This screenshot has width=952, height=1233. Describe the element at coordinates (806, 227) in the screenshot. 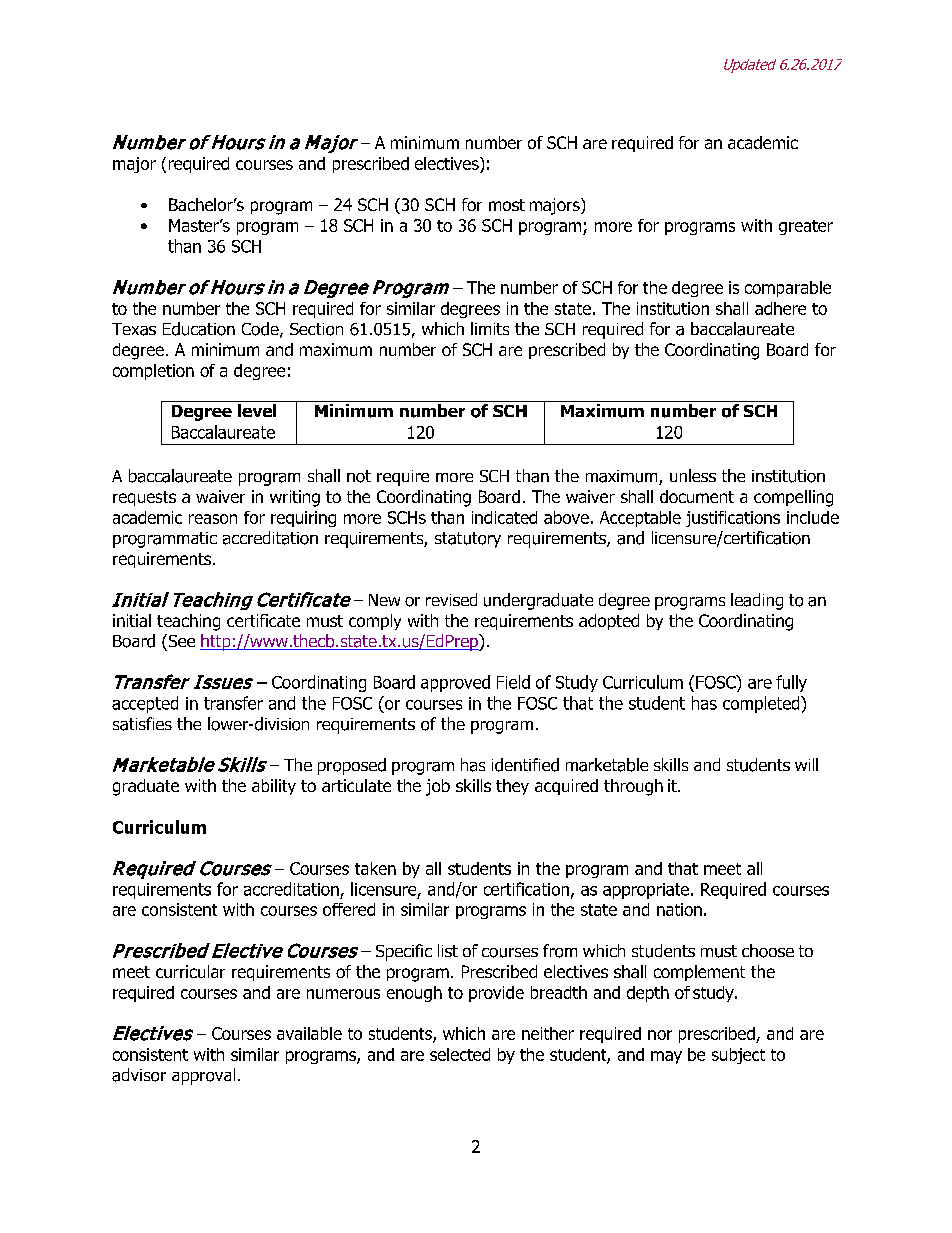

I see `greater` at that location.
